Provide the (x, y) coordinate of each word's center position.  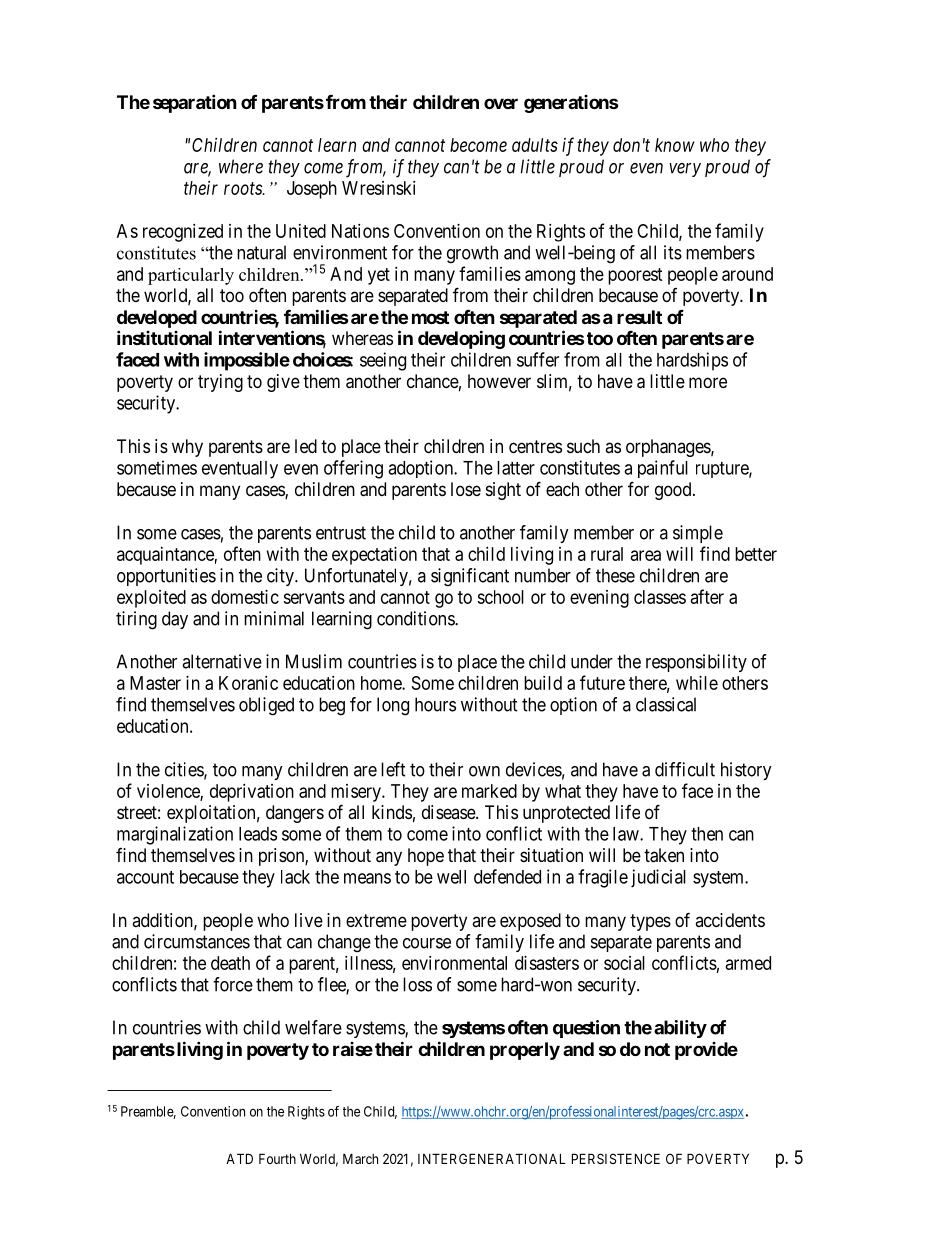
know (675, 145)
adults (535, 145)
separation (195, 103)
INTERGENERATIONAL (491, 1158)
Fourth (277, 1158)
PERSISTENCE (616, 1158)
